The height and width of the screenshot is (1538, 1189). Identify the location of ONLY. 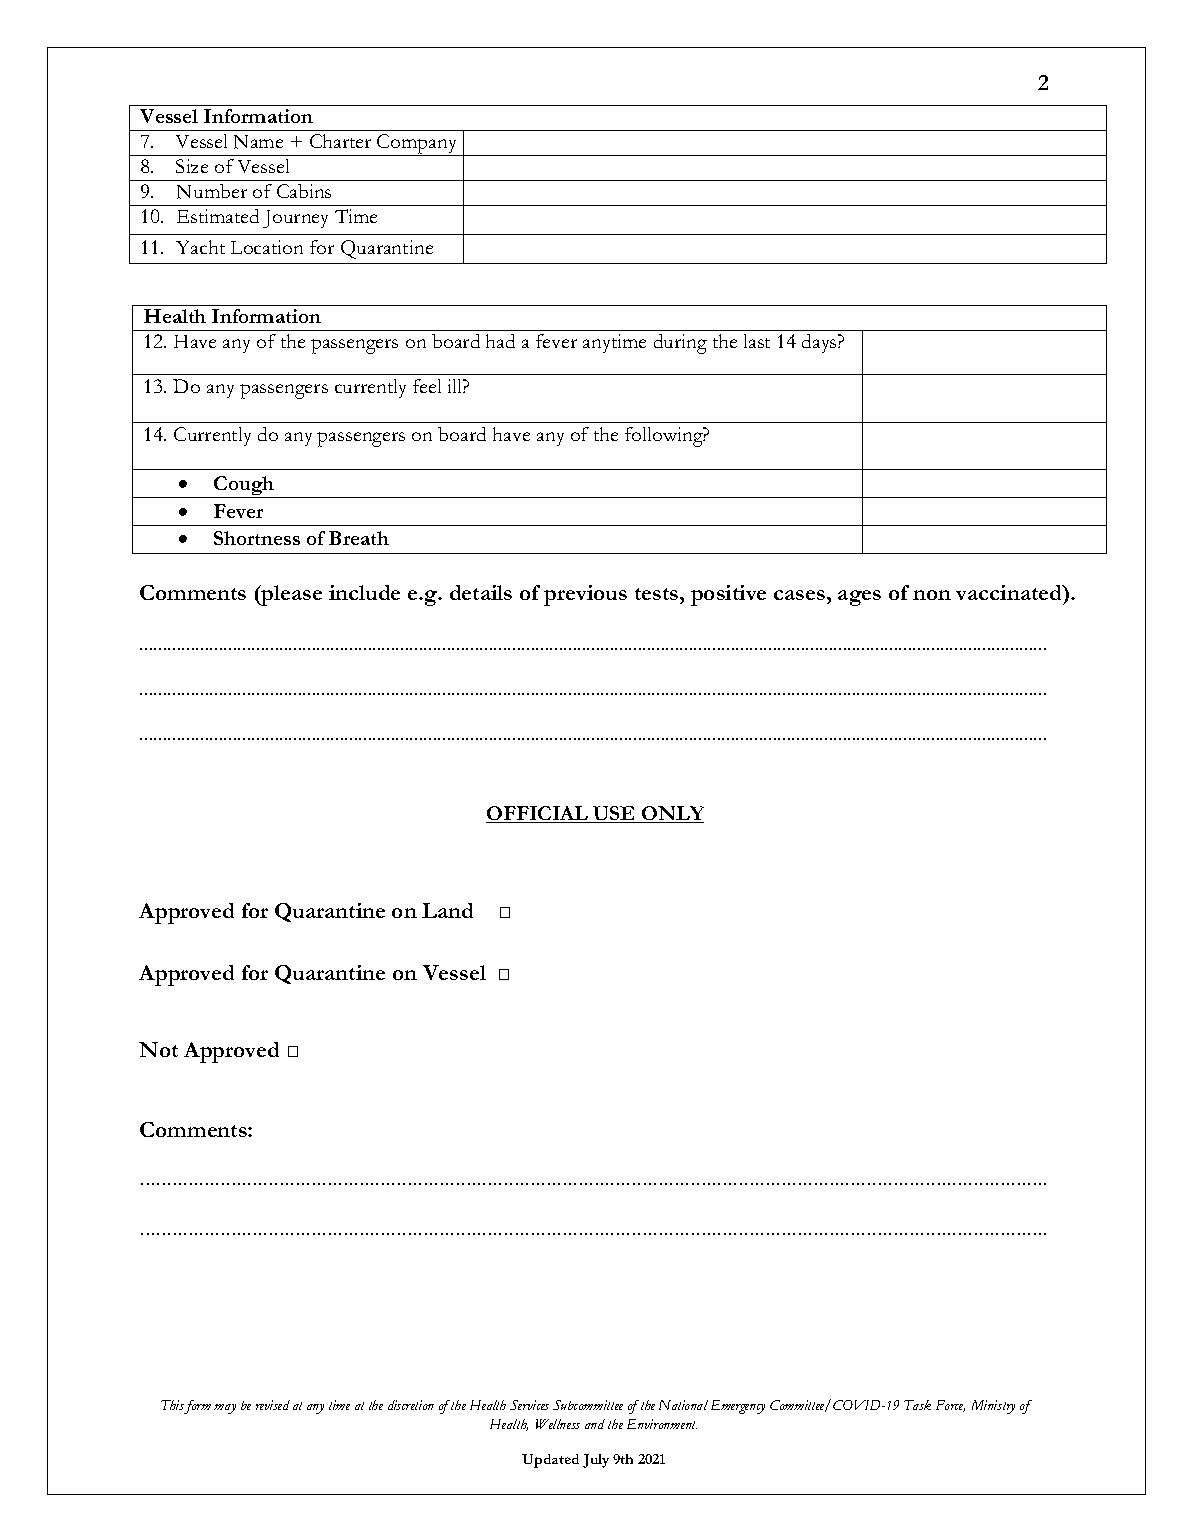
(672, 814).
